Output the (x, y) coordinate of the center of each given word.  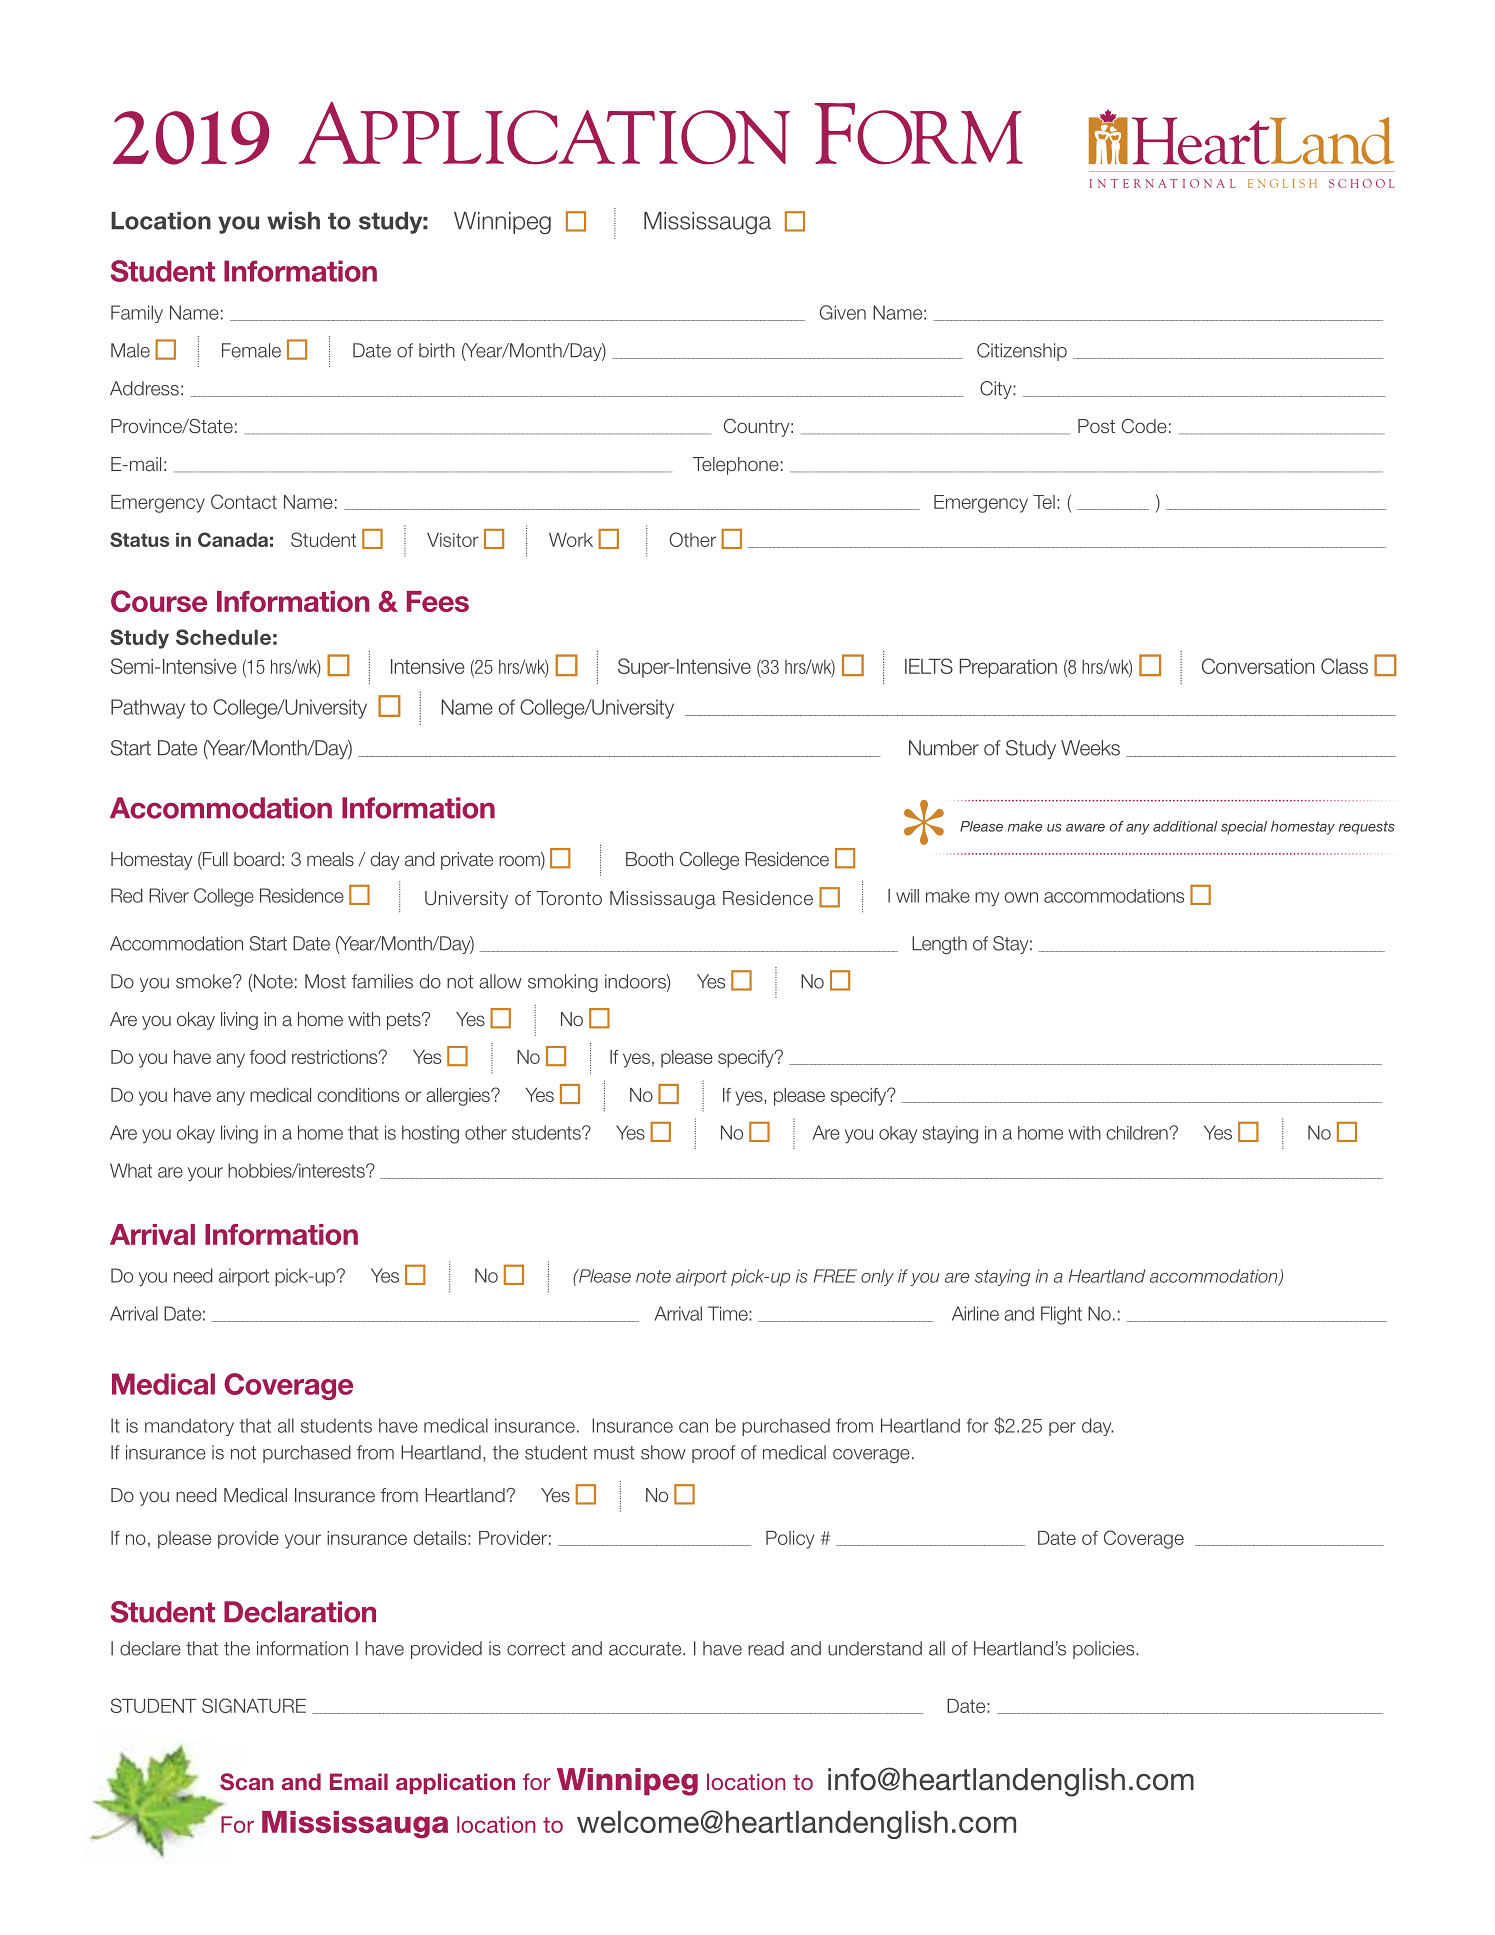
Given (843, 312)
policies (1105, 1650)
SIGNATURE (254, 1705)
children (1138, 1133)
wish (293, 221)
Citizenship (1022, 352)
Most (325, 981)
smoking (563, 983)
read (766, 1648)
